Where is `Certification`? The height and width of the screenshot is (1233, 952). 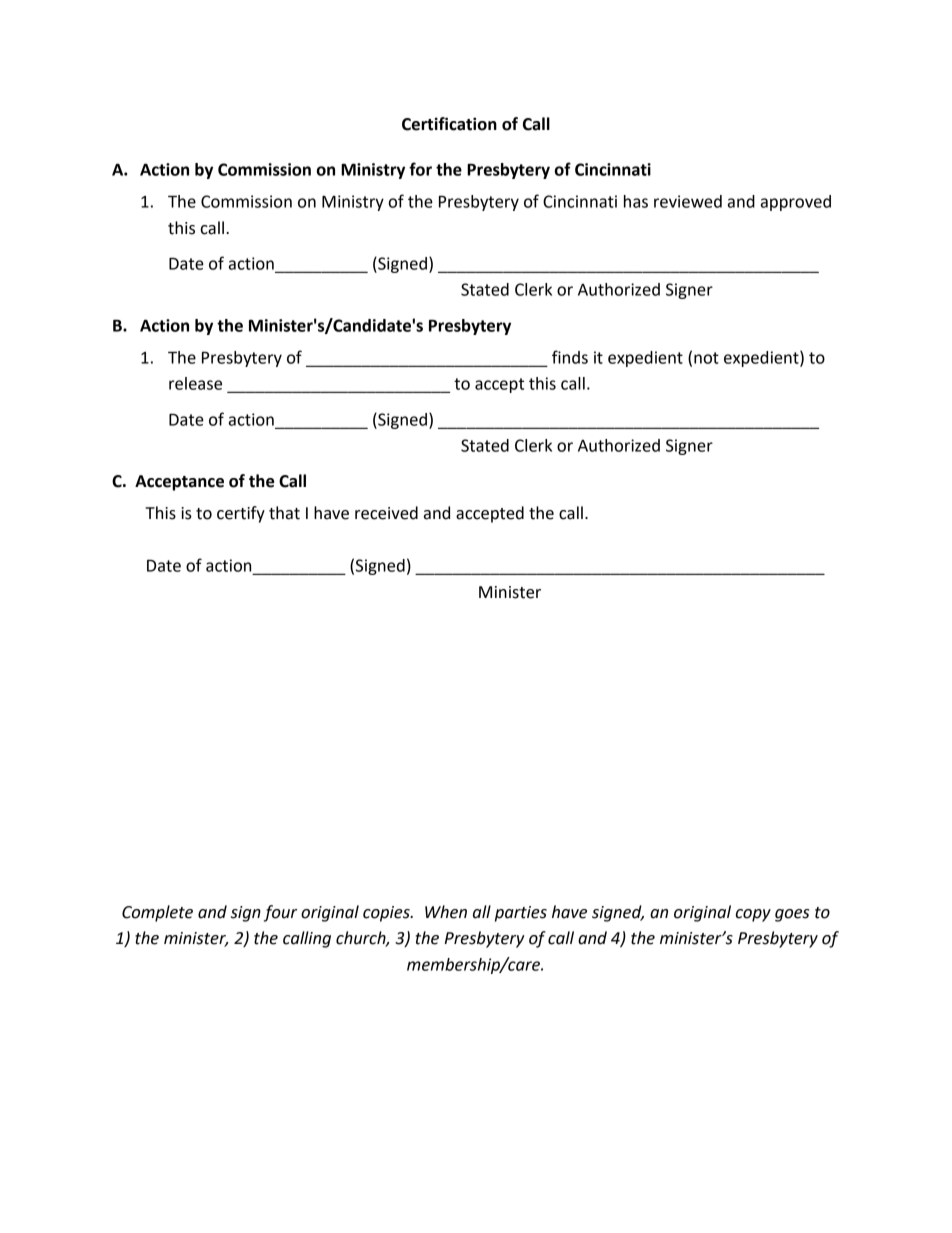 Certification is located at coordinates (449, 124).
